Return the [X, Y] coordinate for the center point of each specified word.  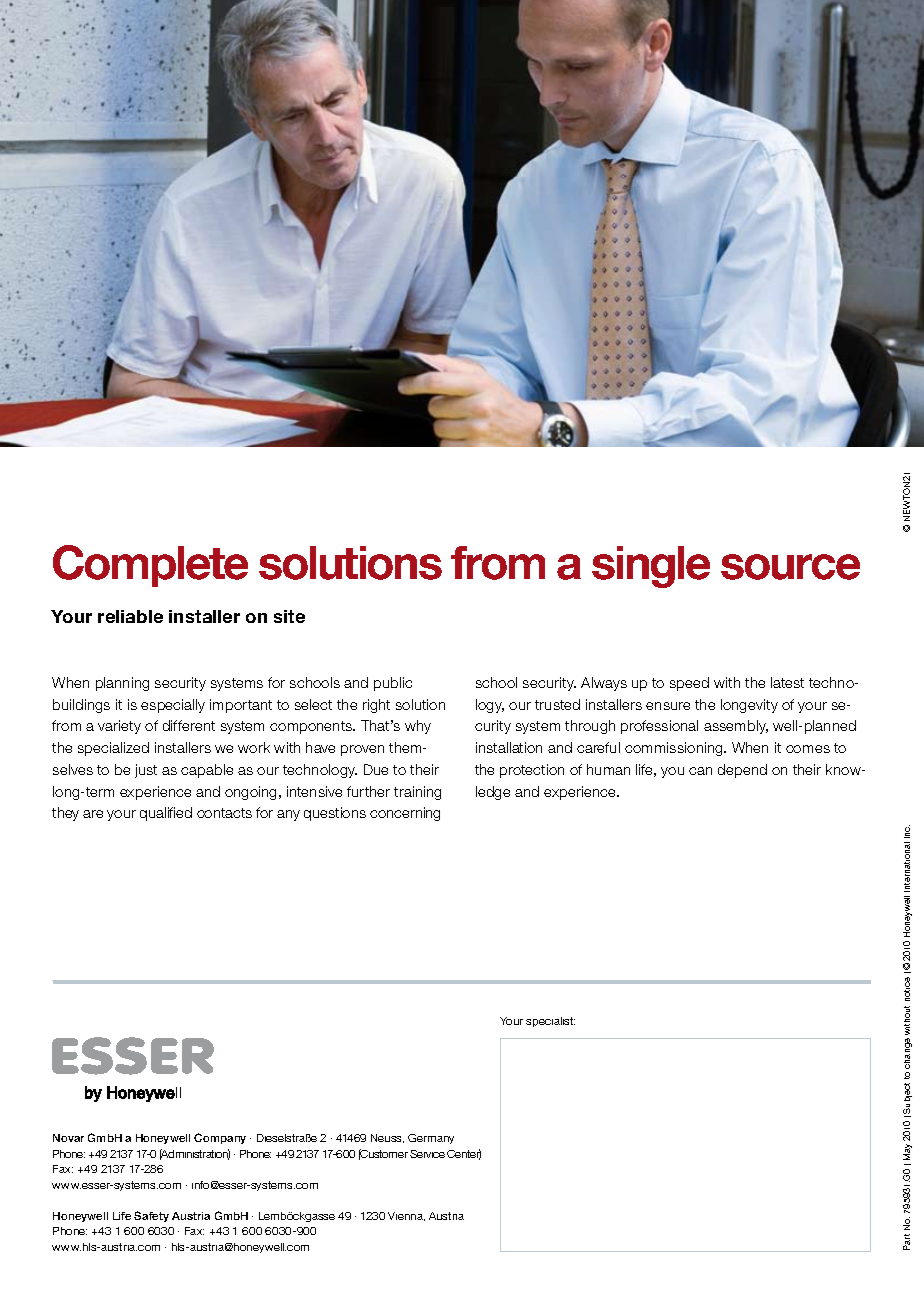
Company [220, 1138]
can [700, 771]
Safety [151, 1216]
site [289, 616]
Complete [150, 566]
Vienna [406, 1216]
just [146, 771]
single [651, 567]
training [417, 793]
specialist [550, 1022]
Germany [431, 1139]
